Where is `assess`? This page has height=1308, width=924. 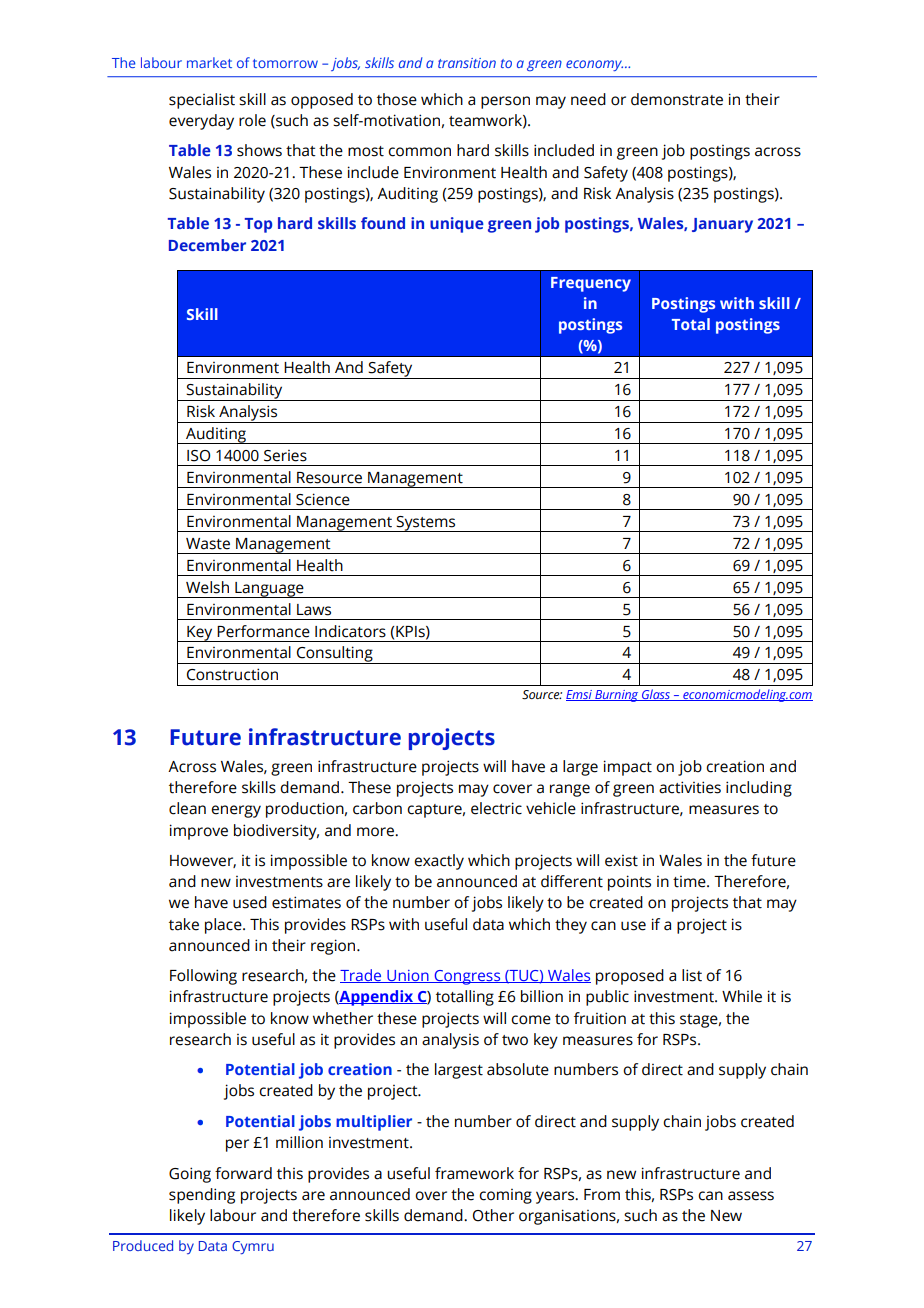
assess is located at coordinates (751, 1196).
